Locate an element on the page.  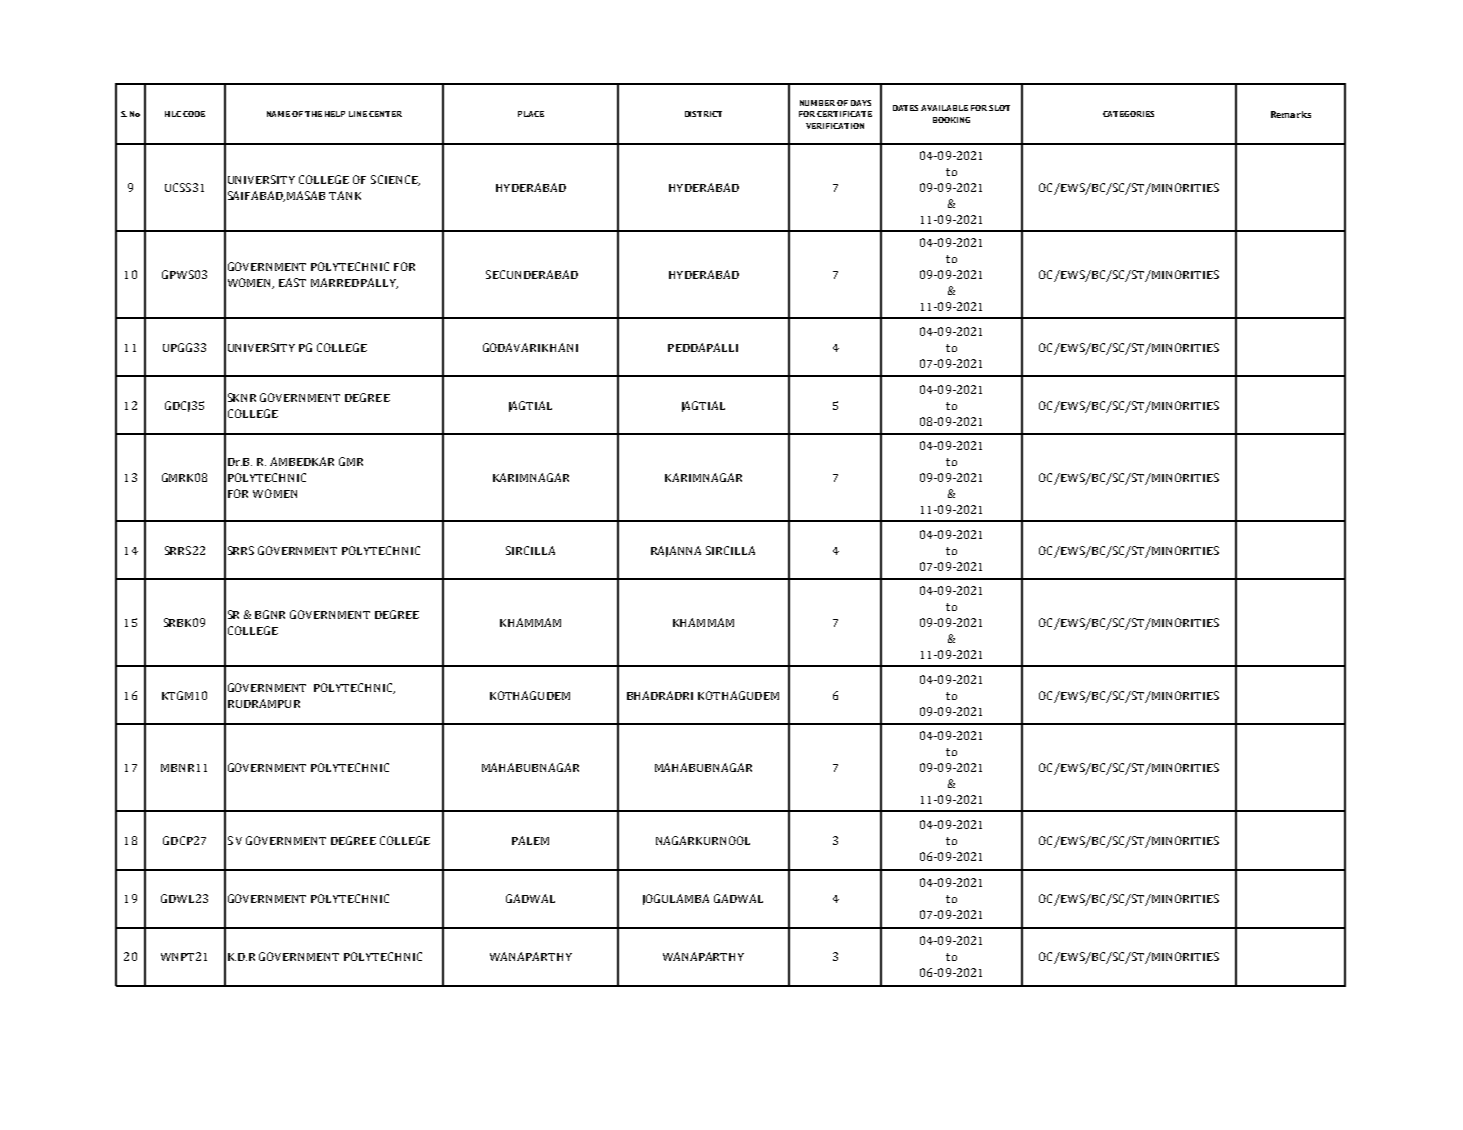
EAST is located at coordinates (292, 282).
